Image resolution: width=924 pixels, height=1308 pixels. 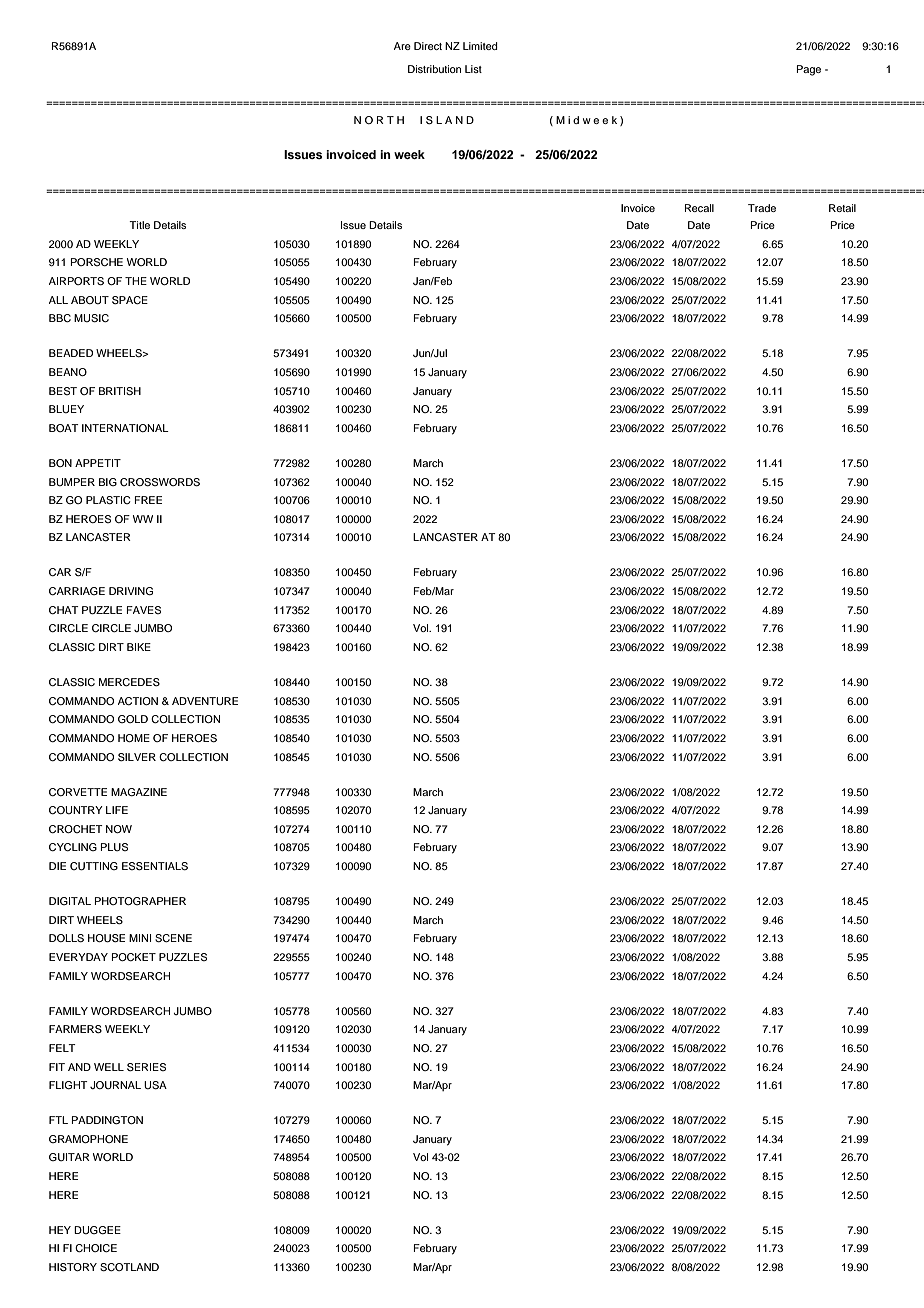 I want to click on SCOTLAND, so click(x=129, y=1267).
